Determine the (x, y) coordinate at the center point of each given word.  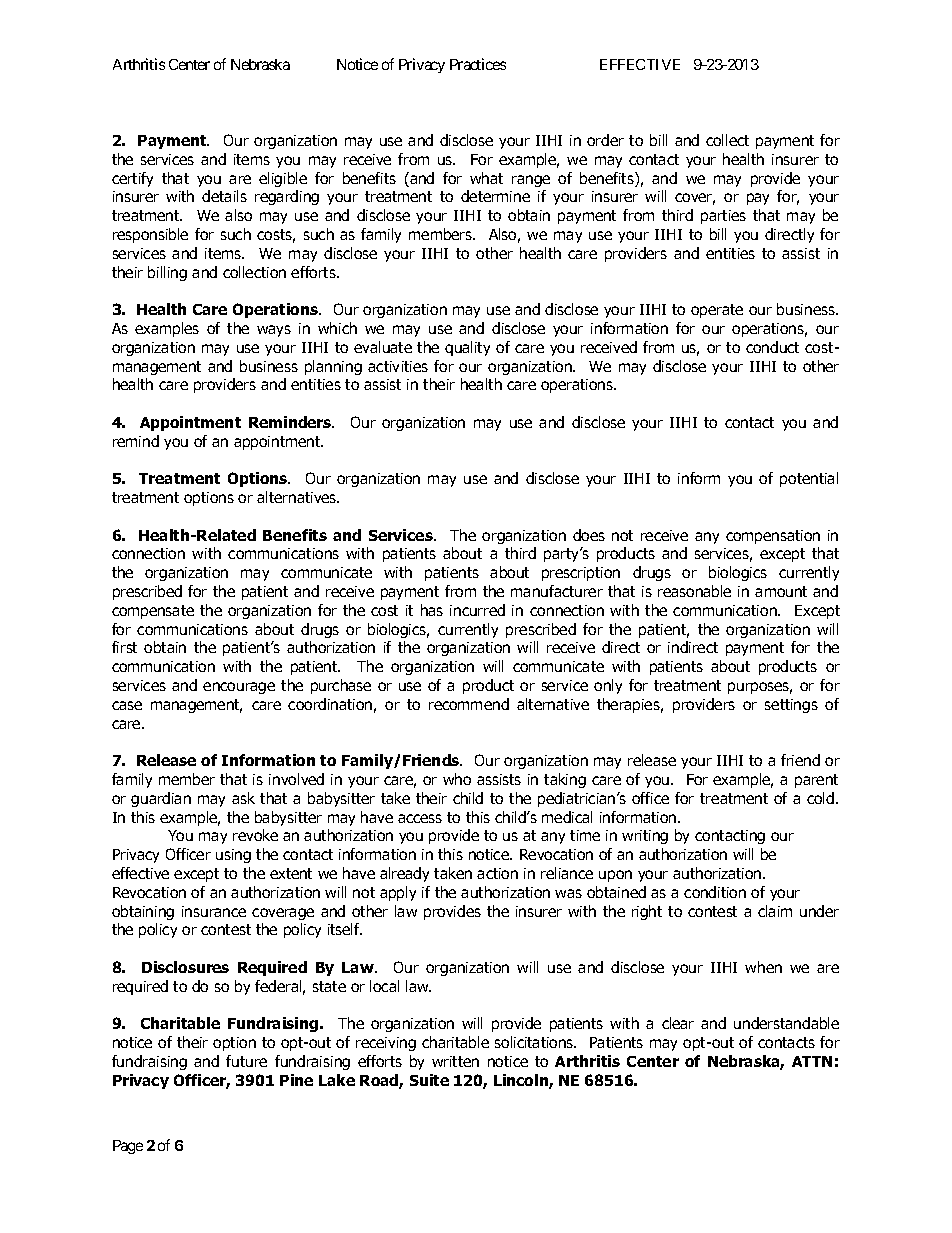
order (605, 140)
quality (467, 348)
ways (274, 331)
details (224, 196)
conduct (772, 347)
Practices (478, 64)
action (497, 873)
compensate (153, 612)
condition (715, 892)
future (246, 1061)
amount (781, 591)
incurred (477, 610)
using (233, 856)
